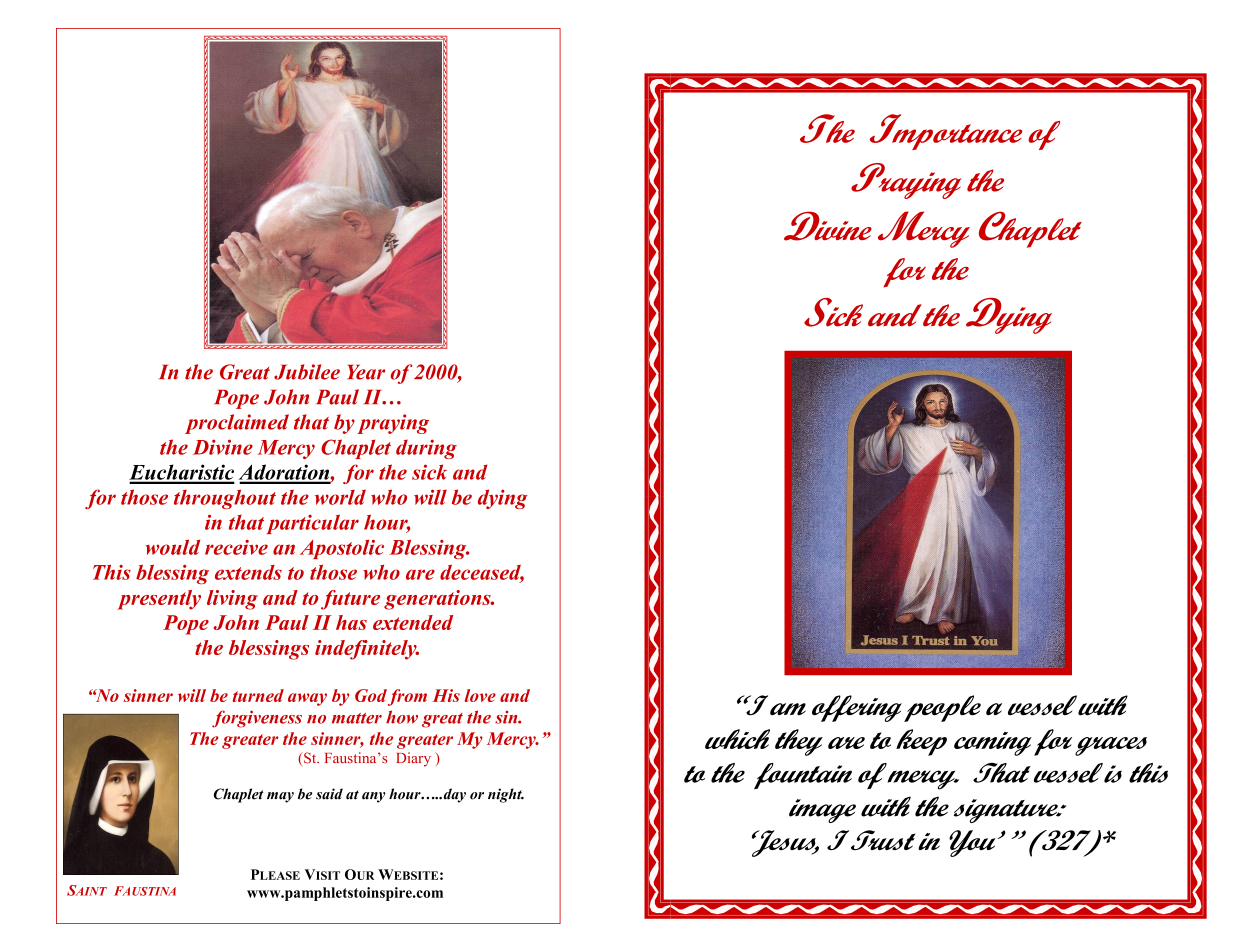  Describe the element at coordinates (350, 600) in the screenshot. I see `future` at that location.
